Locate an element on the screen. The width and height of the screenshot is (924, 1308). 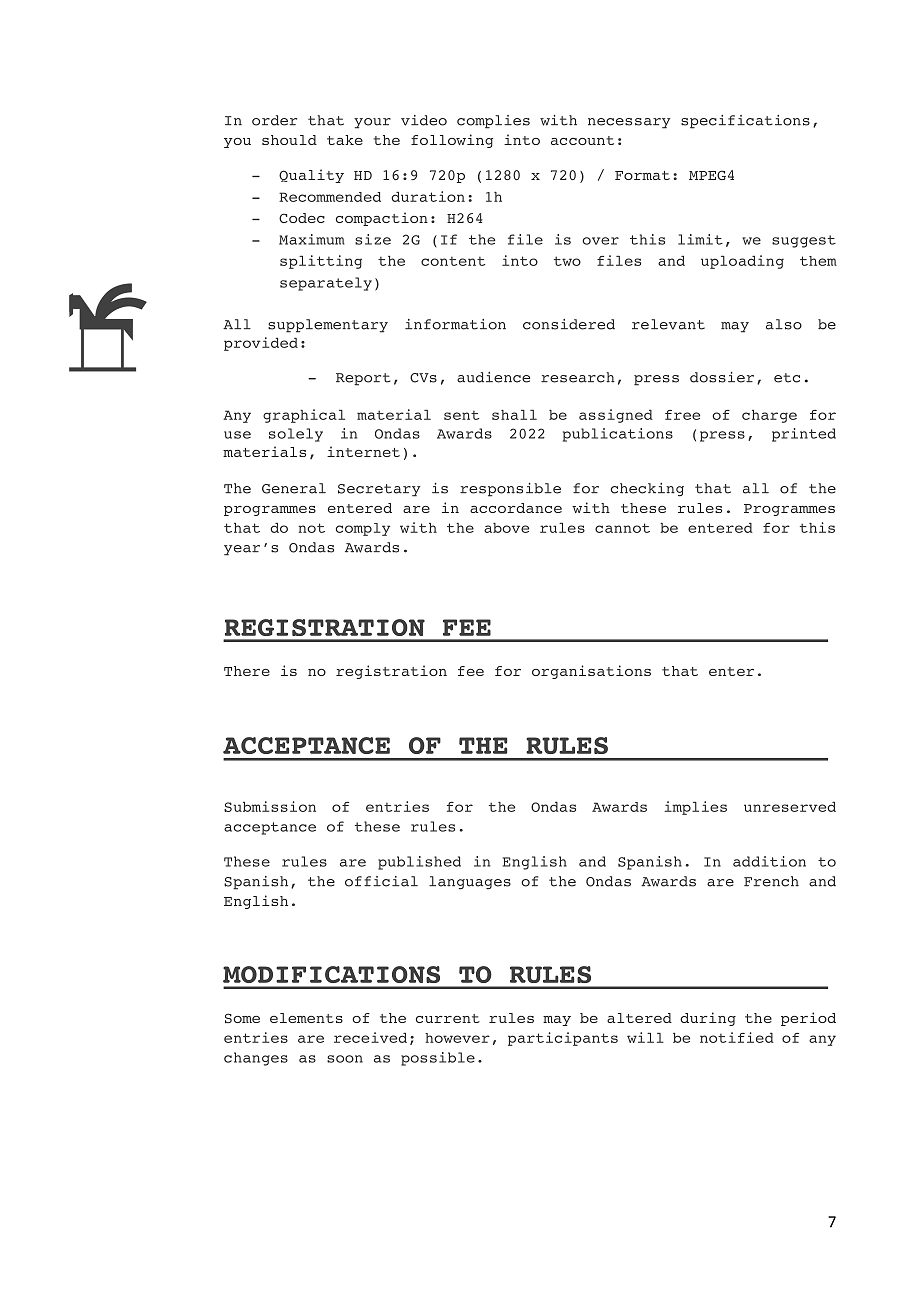
above is located at coordinates (506, 528).
